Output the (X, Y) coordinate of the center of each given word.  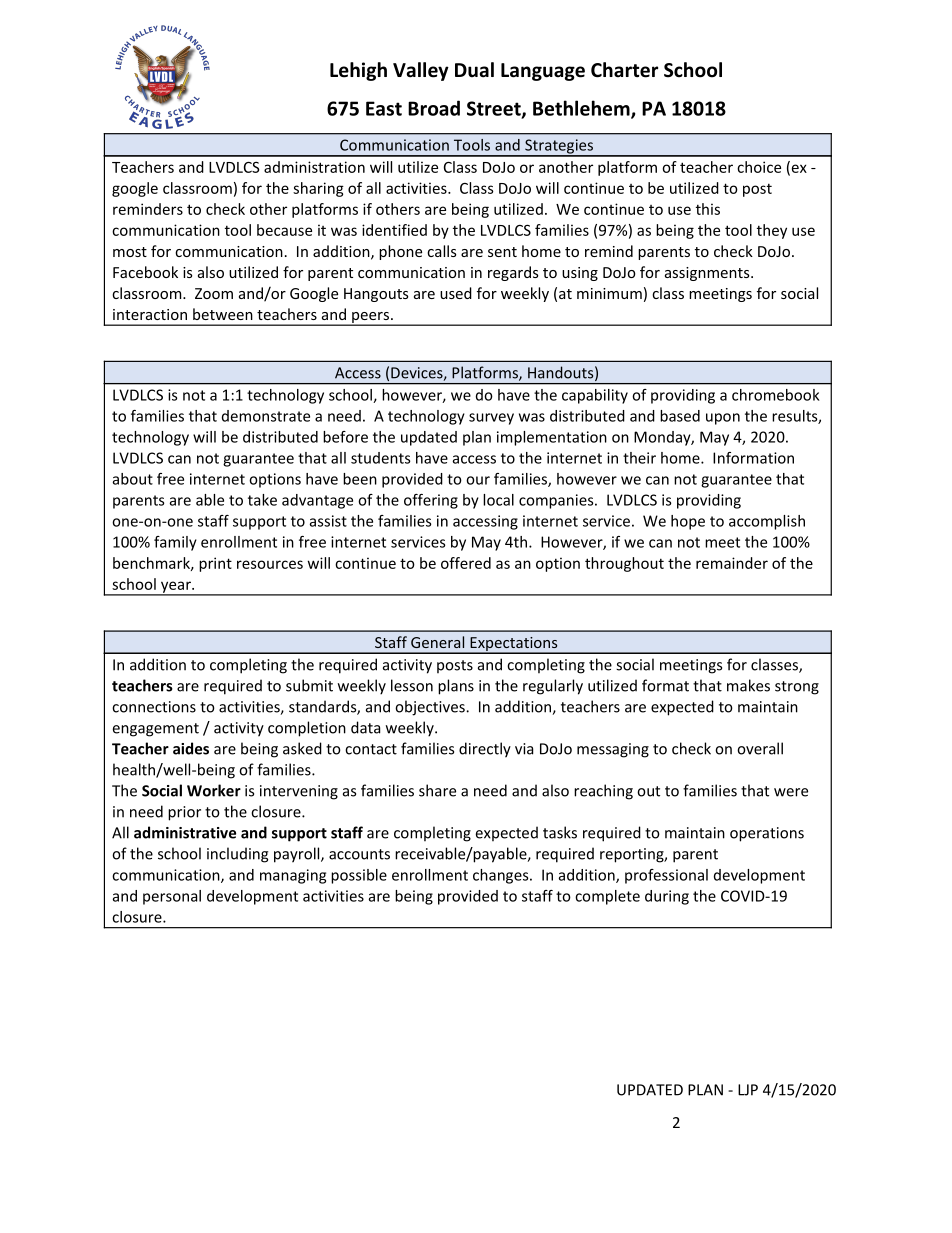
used (456, 293)
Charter (624, 70)
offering (431, 501)
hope (688, 522)
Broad (434, 108)
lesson (412, 685)
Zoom (214, 293)
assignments (708, 274)
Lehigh (358, 71)
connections (154, 707)
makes (748, 685)
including (237, 855)
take (262, 500)
